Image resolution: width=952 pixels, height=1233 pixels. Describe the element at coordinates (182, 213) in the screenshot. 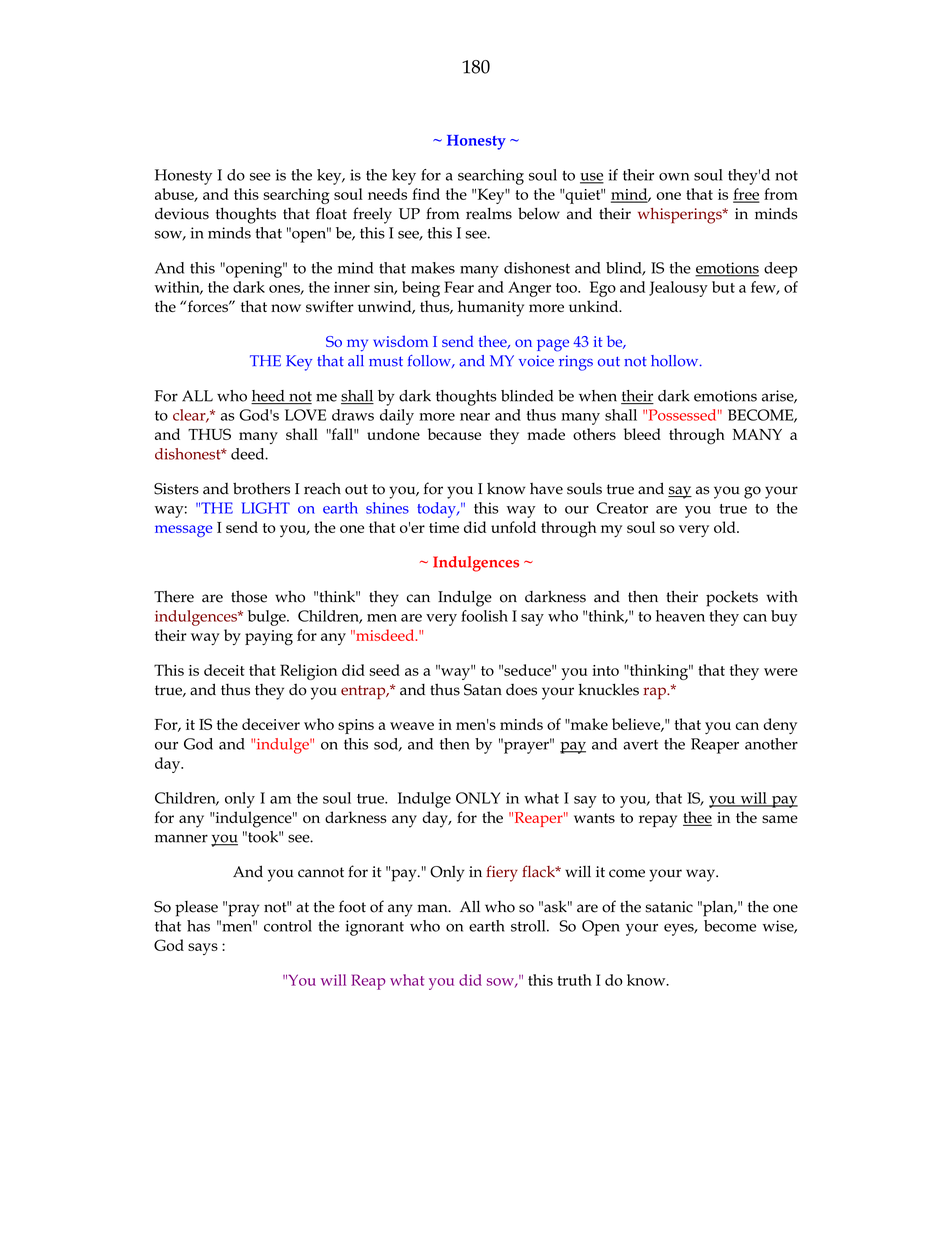

I see `devious` at that location.
